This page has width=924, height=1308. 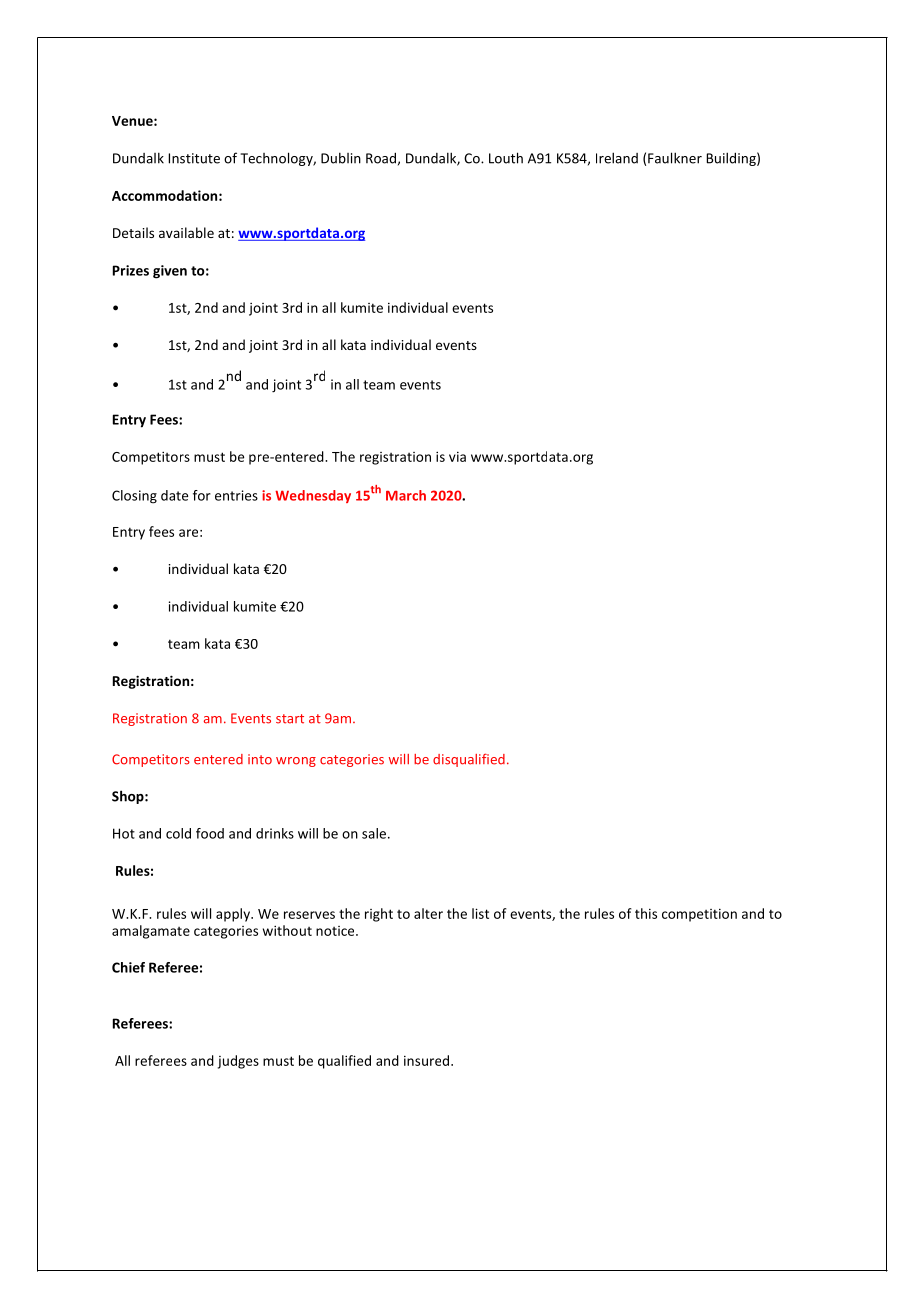 I want to click on cold, so click(x=178, y=833).
